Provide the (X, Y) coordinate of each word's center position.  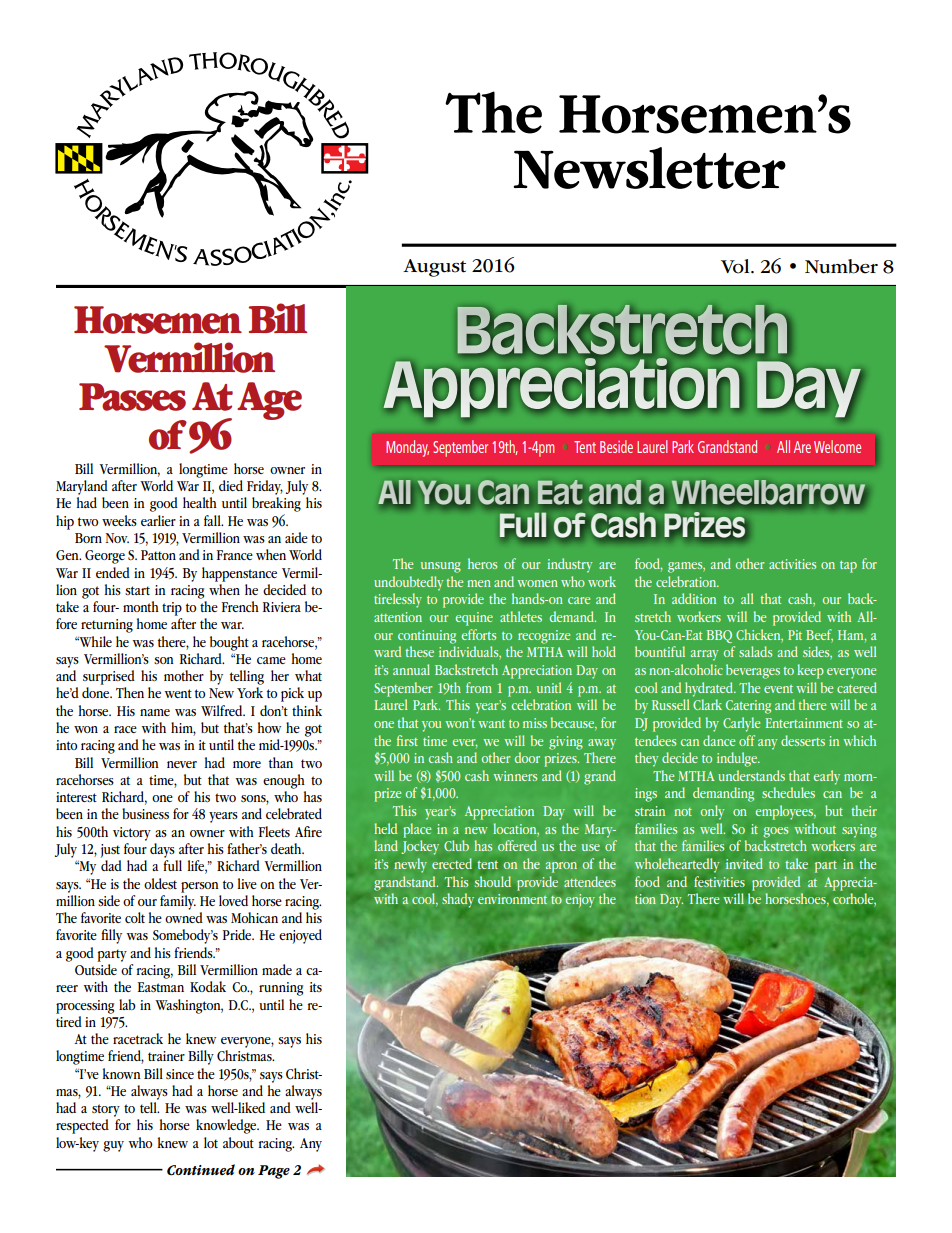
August (434, 268)
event (778, 689)
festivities (719, 881)
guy (113, 1146)
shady (458, 900)
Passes (132, 397)
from (479, 687)
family (178, 902)
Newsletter (650, 168)
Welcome (837, 446)
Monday (407, 448)
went (178, 693)
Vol (736, 266)
